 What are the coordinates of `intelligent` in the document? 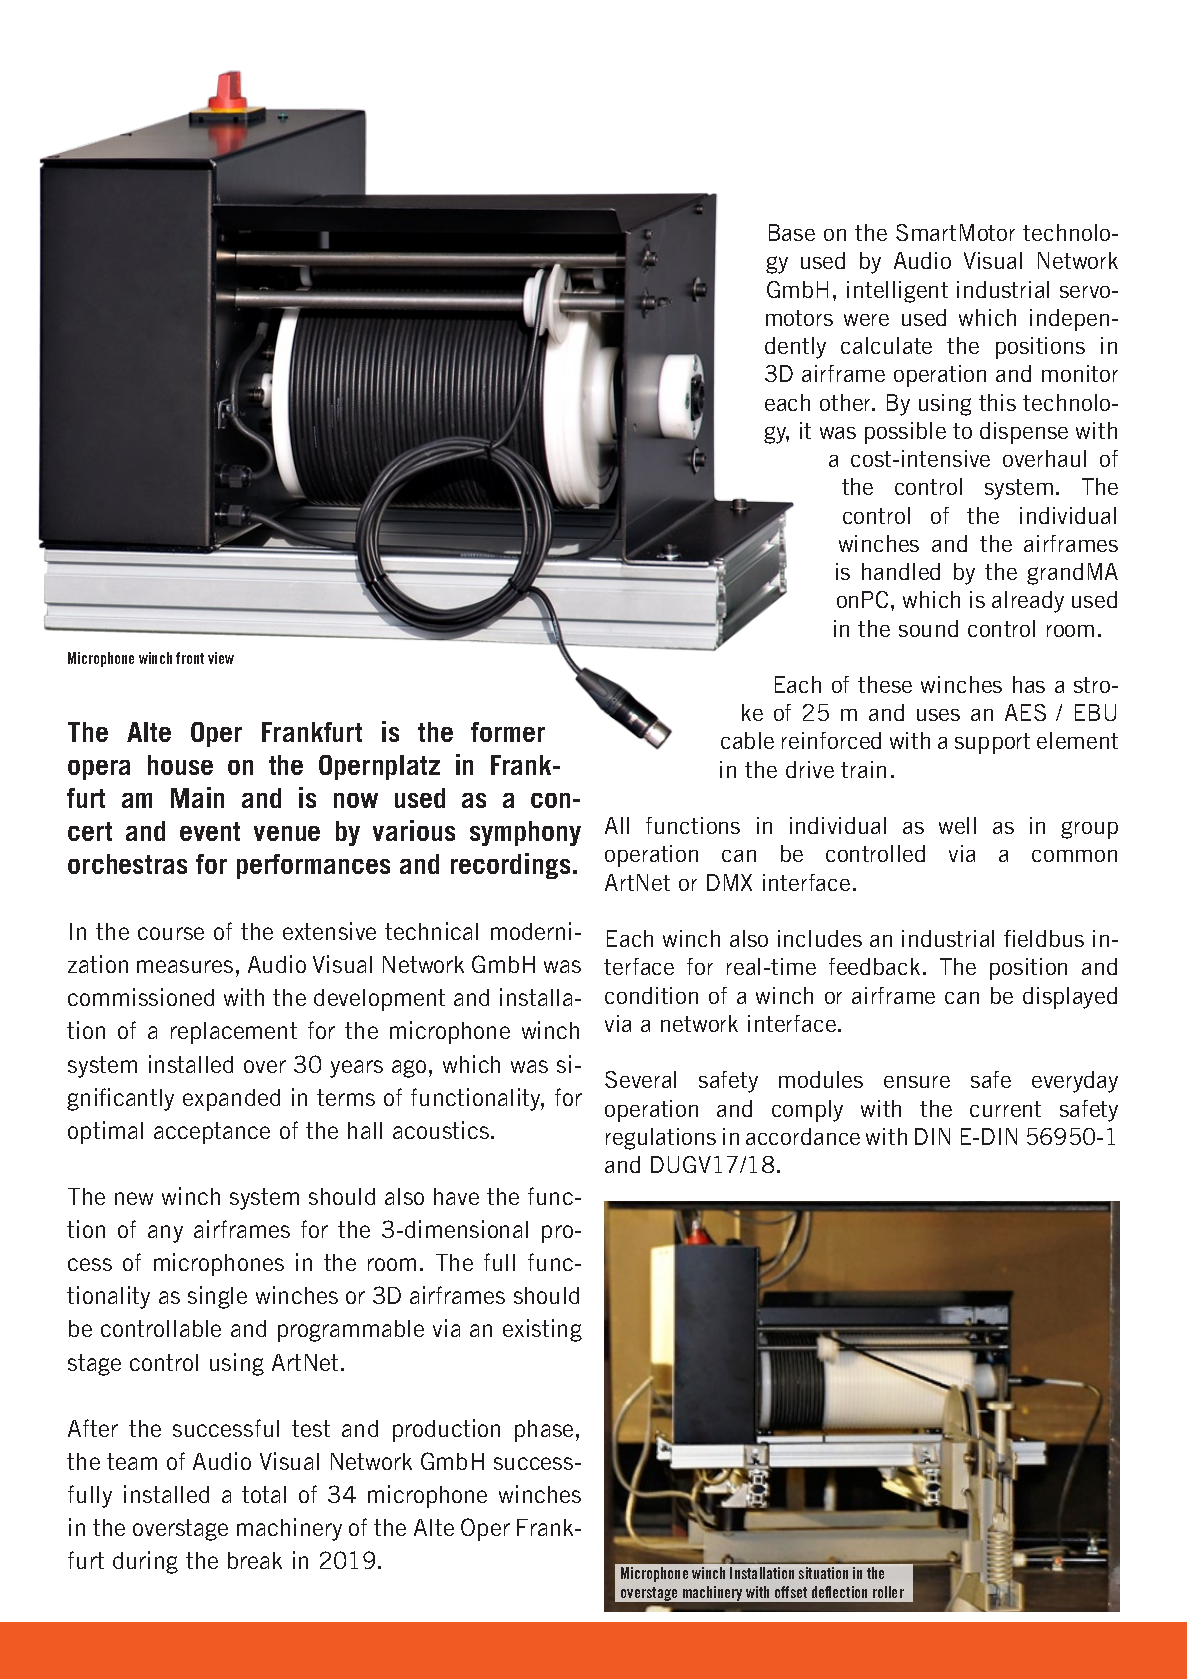 It's located at (897, 292).
